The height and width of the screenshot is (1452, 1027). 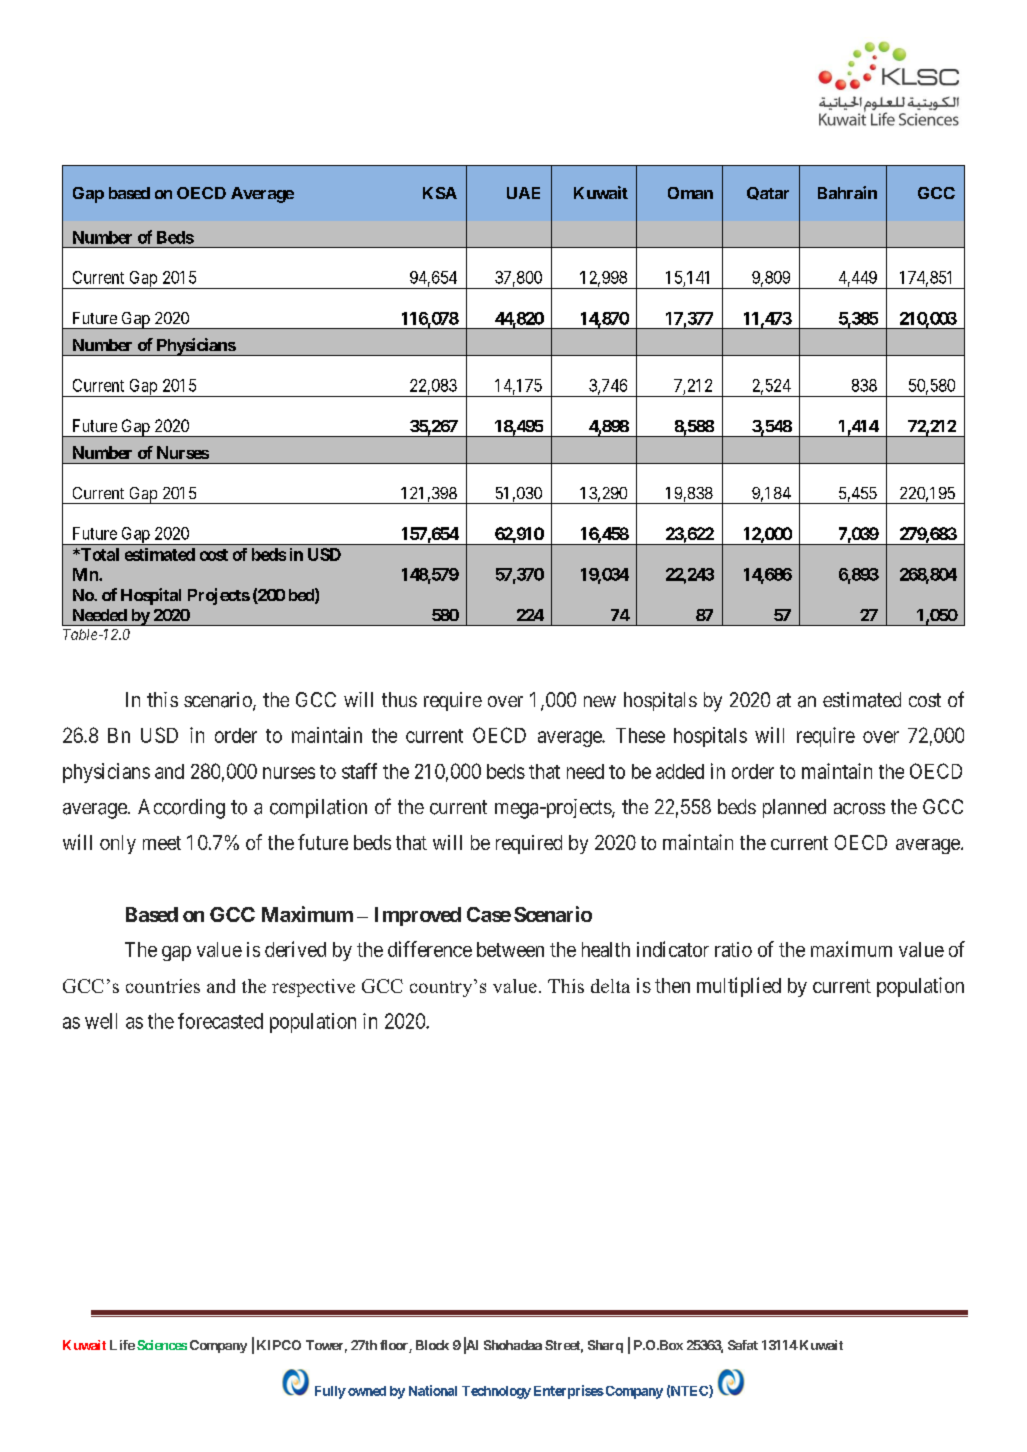 What do you see at coordinates (523, 193) in the screenshot?
I see `UAE` at bounding box center [523, 193].
